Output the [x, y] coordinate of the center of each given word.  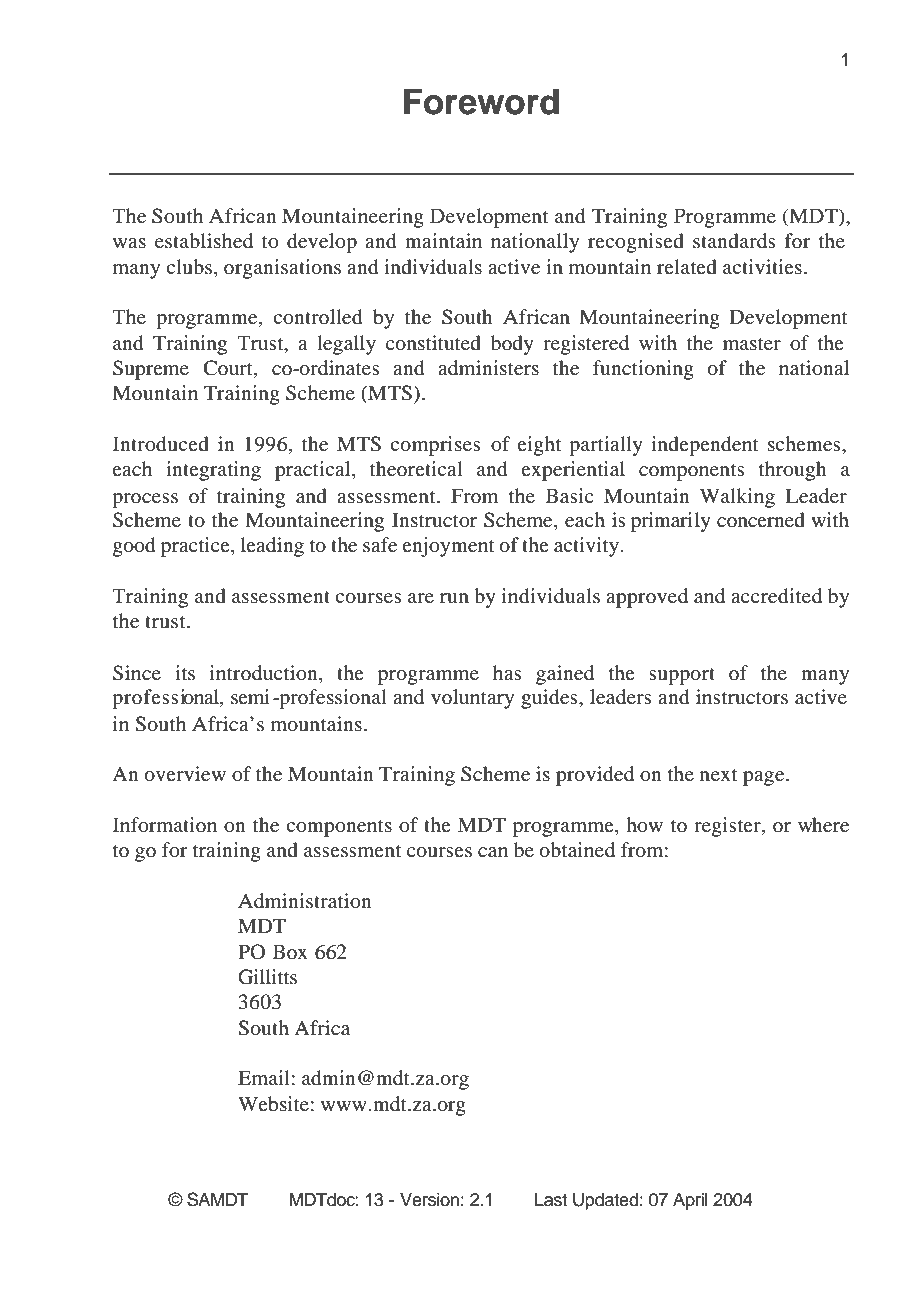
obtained [577, 850]
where [823, 824]
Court [229, 369]
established [204, 241]
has [507, 672]
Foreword [481, 102]
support [682, 676]
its [185, 672]
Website [273, 1104]
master [752, 344]
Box [290, 951]
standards [734, 241]
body [512, 345]
